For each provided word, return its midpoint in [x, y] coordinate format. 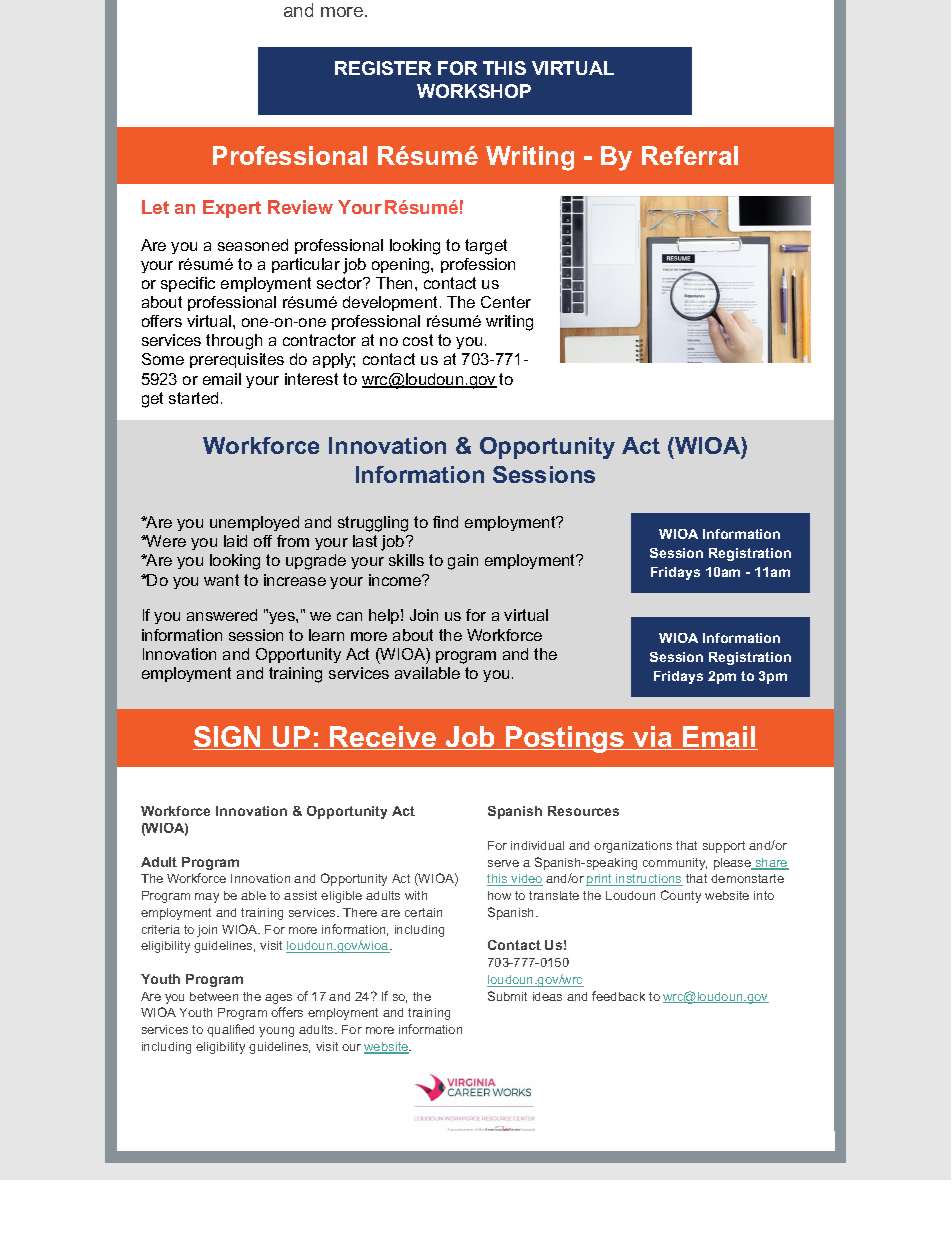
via [653, 738]
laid [235, 541]
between [214, 996]
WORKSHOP [474, 91]
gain [463, 562]
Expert [232, 209]
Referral [690, 155]
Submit [507, 996]
